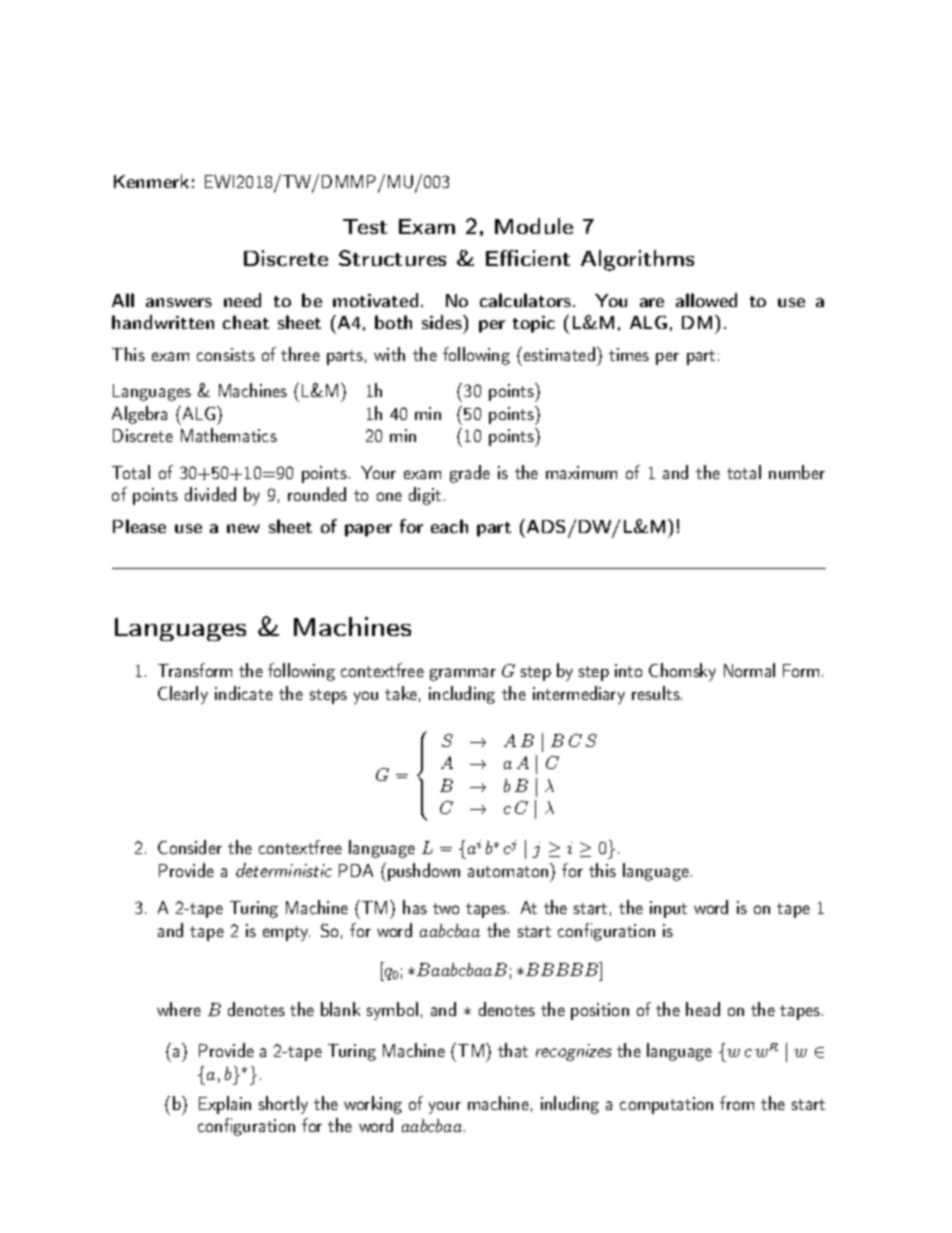 This screenshot has height=1233, width=952. I want to click on allowed, so click(706, 300).
